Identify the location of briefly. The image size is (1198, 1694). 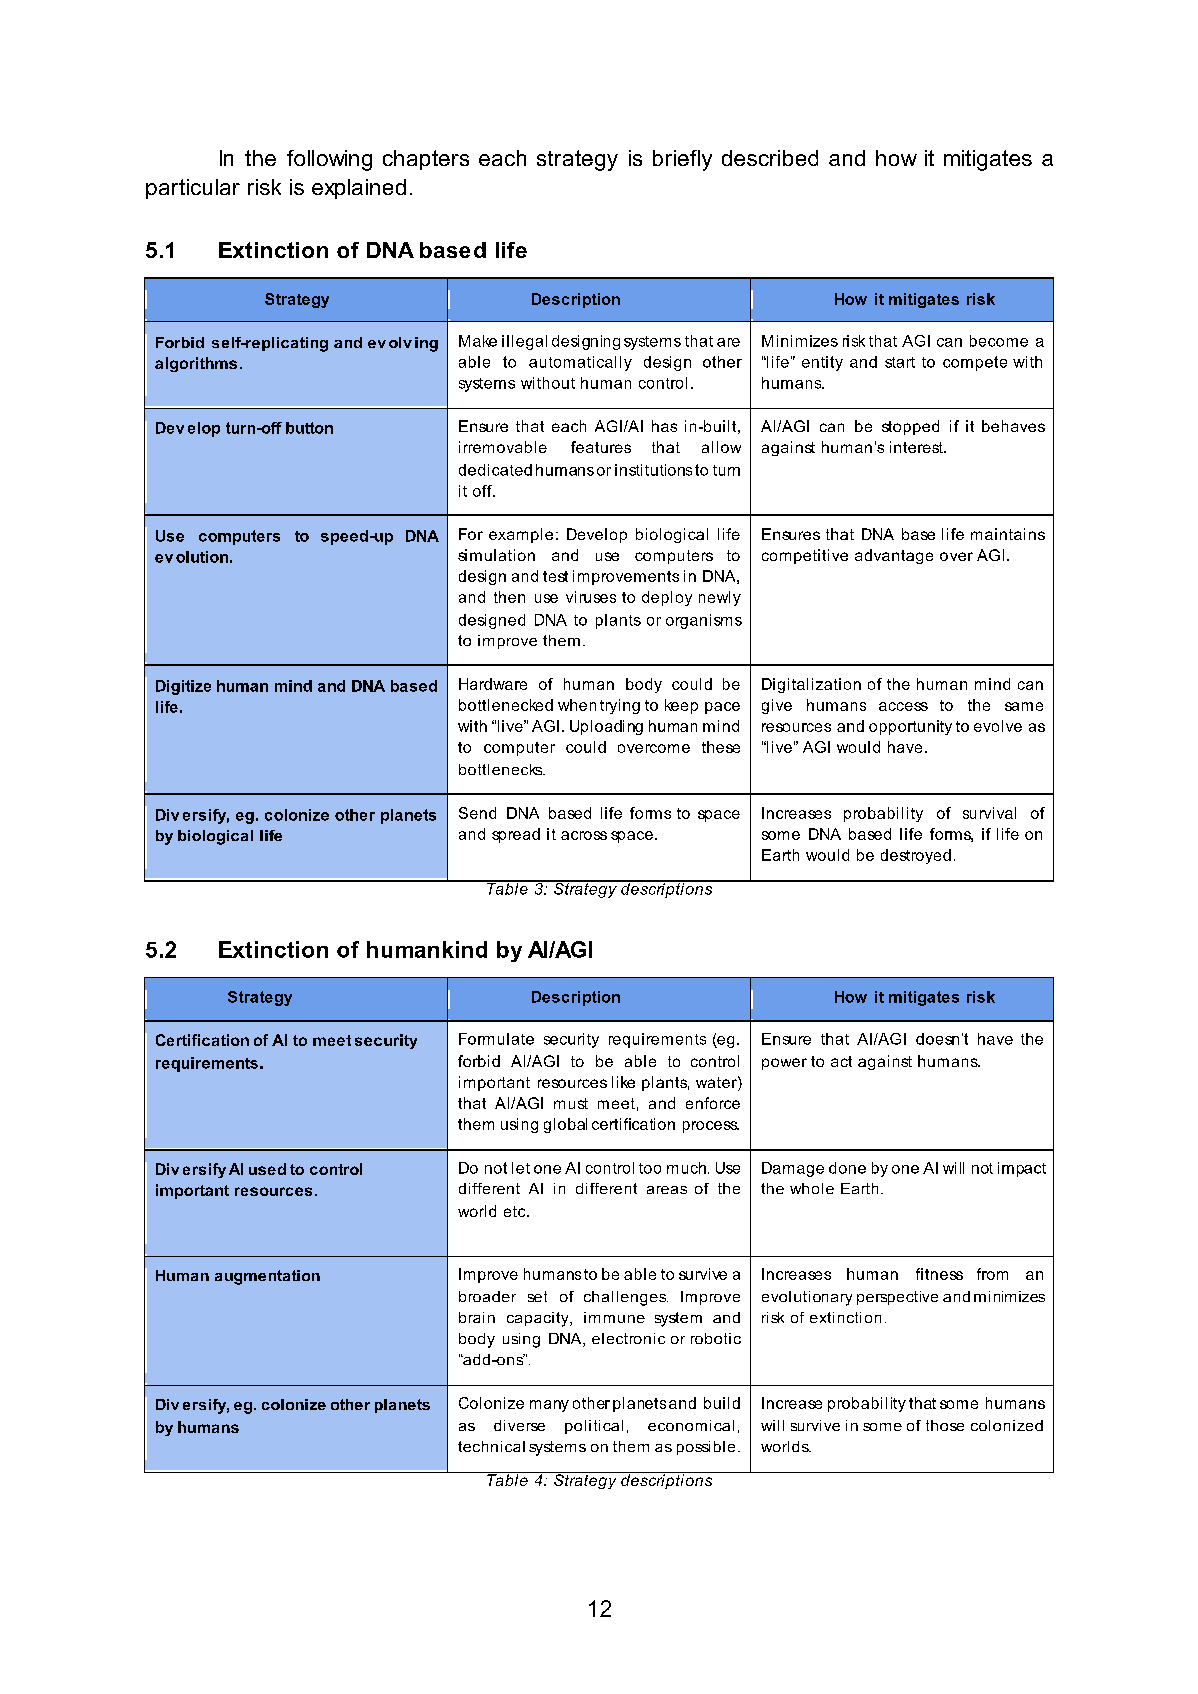
(682, 160).
